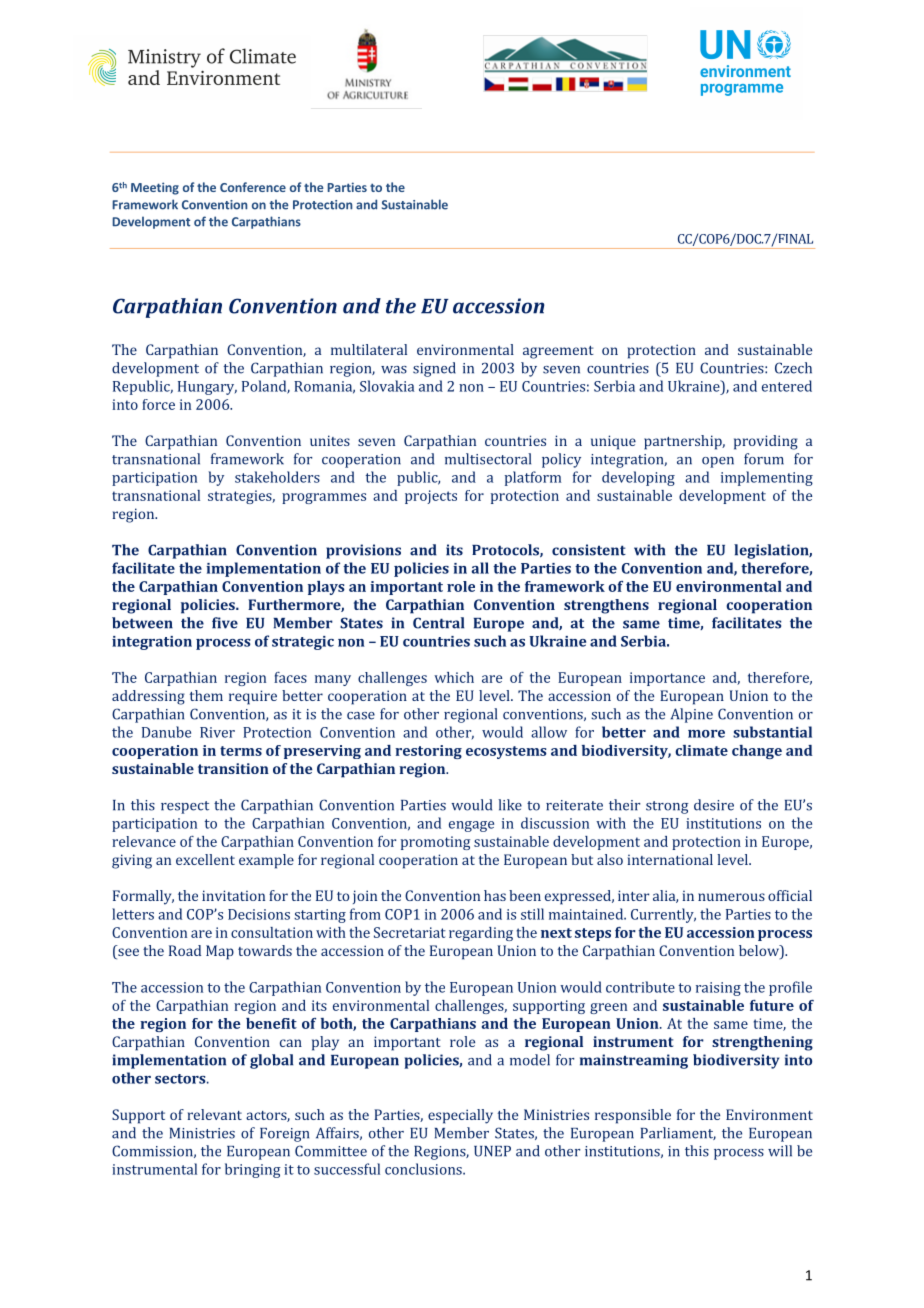  What do you see at coordinates (471, 826) in the image?
I see `engage` at bounding box center [471, 826].
